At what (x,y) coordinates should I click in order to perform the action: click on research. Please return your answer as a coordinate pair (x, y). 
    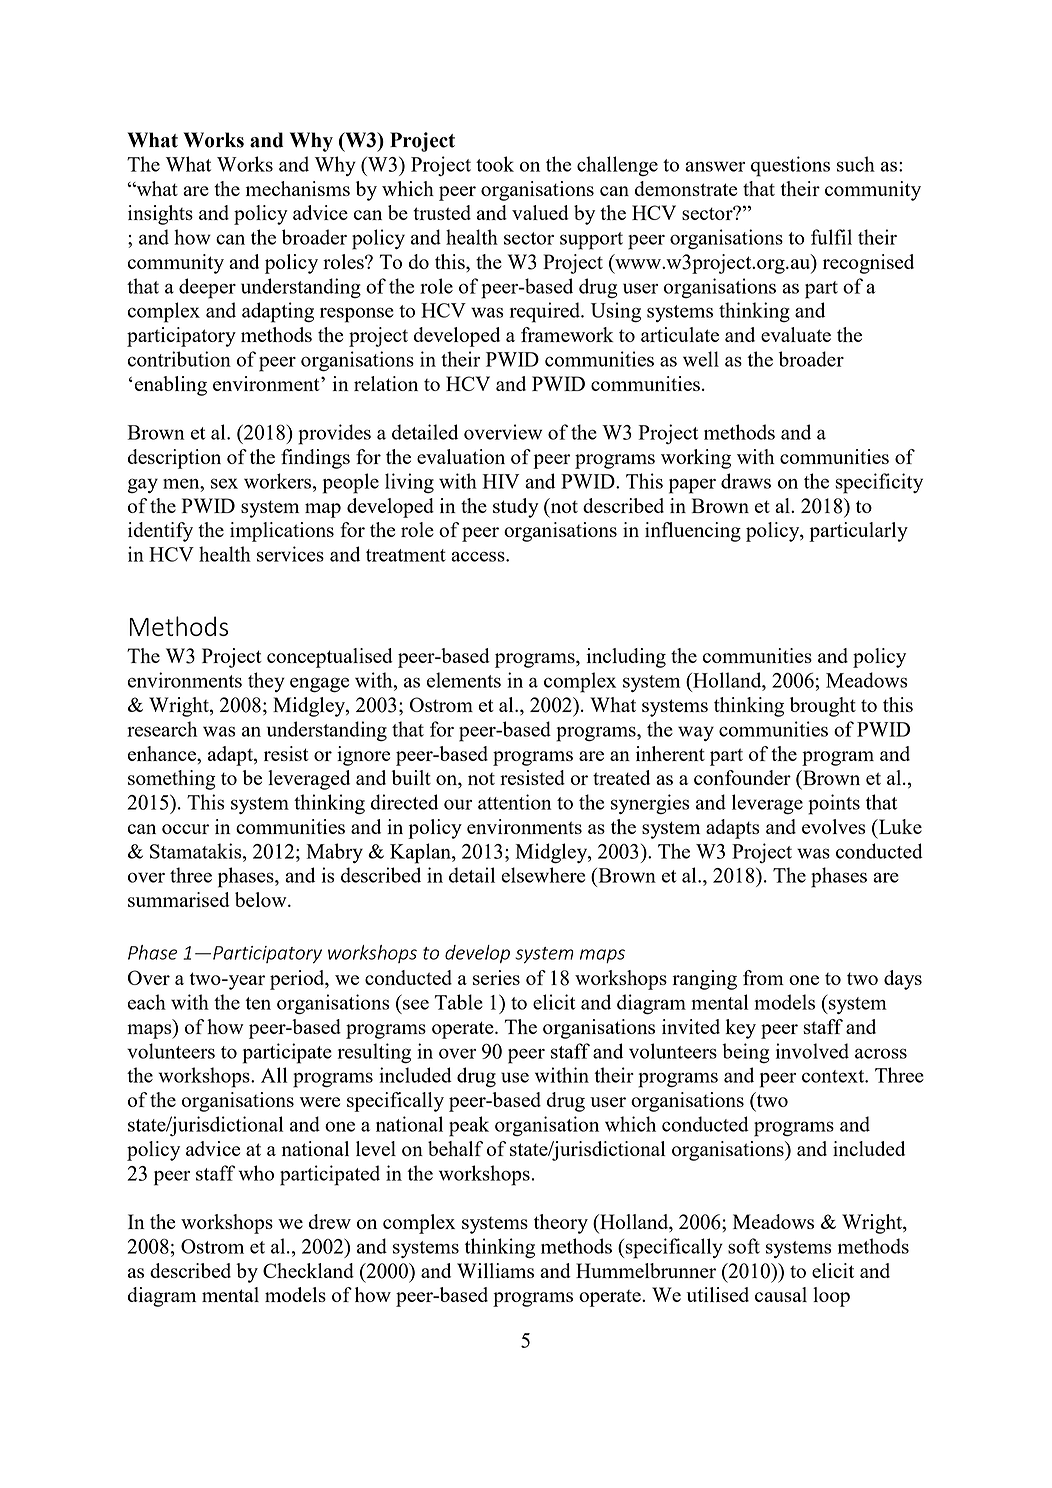
    Looking at the image, I should click on (162, 729).
